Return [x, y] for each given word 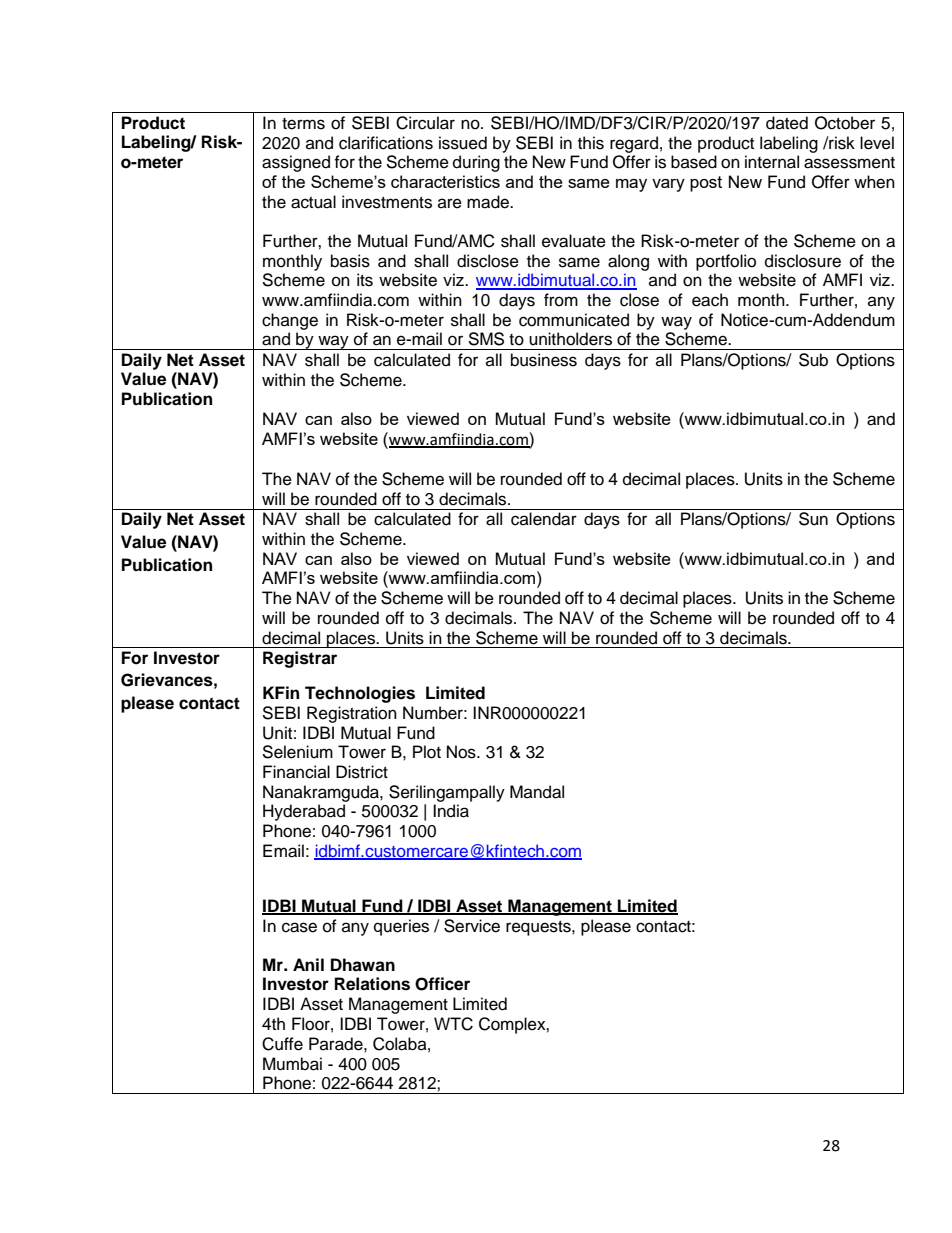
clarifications [386, 143]
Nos [462, 752]
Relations [372, 984]
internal [772, 162]
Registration [352, 714]
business [544, 360]
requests [539, 928]
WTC [453, 1024]
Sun [813, 519]
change [290, 321]
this [591, 143]
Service [472, 926]
